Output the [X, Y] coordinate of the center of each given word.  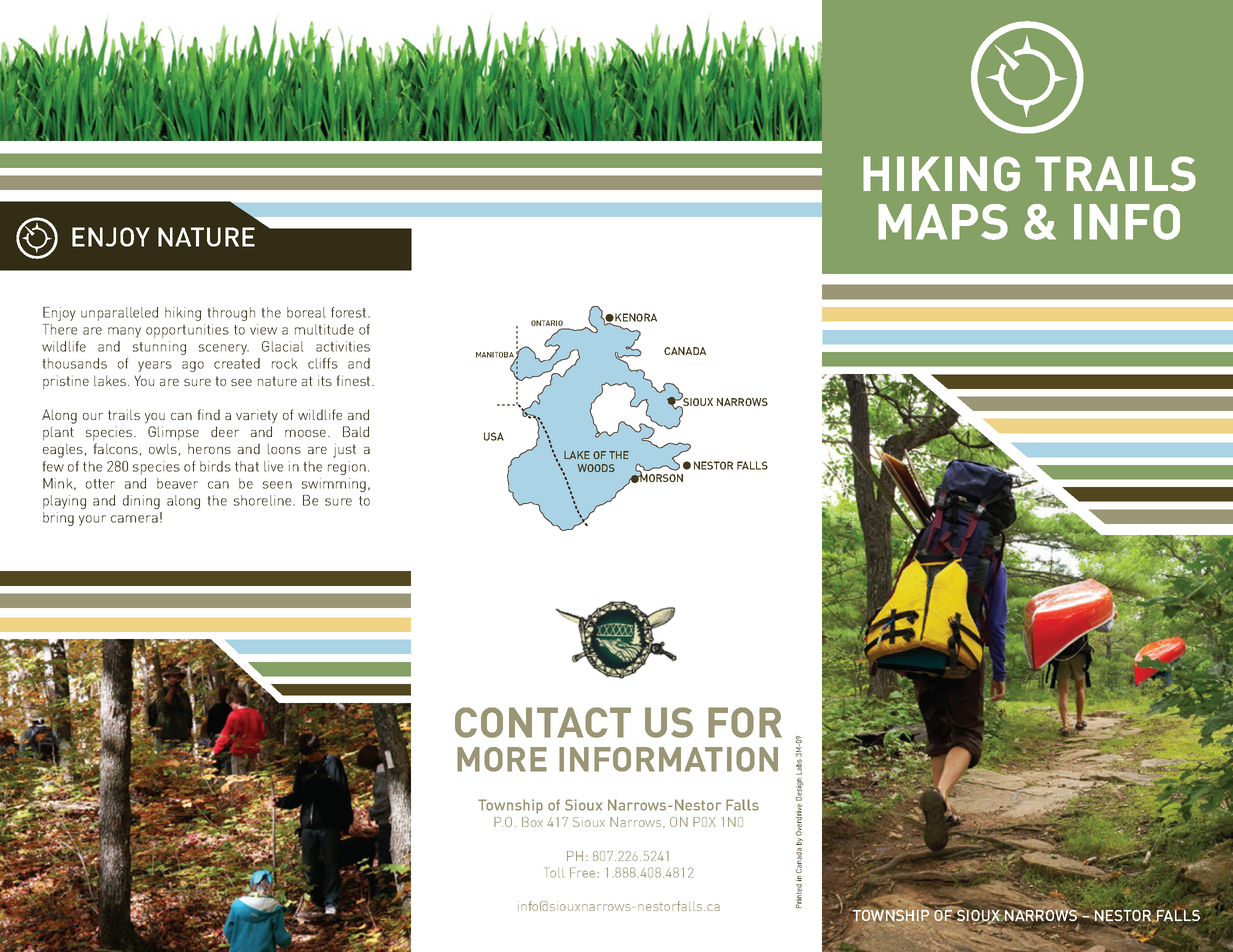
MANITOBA [496, 356]
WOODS [596, 468]
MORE [502, 759]
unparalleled [119, 314]
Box [532, 822]
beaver [177, 483]
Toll [554, 872]
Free [584, 872]
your [92, 520]
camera [134, 519]
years [155, 366]
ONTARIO [548, 324]
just [344, 450]
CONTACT [543, 722]
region [347, 468]
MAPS [943, 222]
